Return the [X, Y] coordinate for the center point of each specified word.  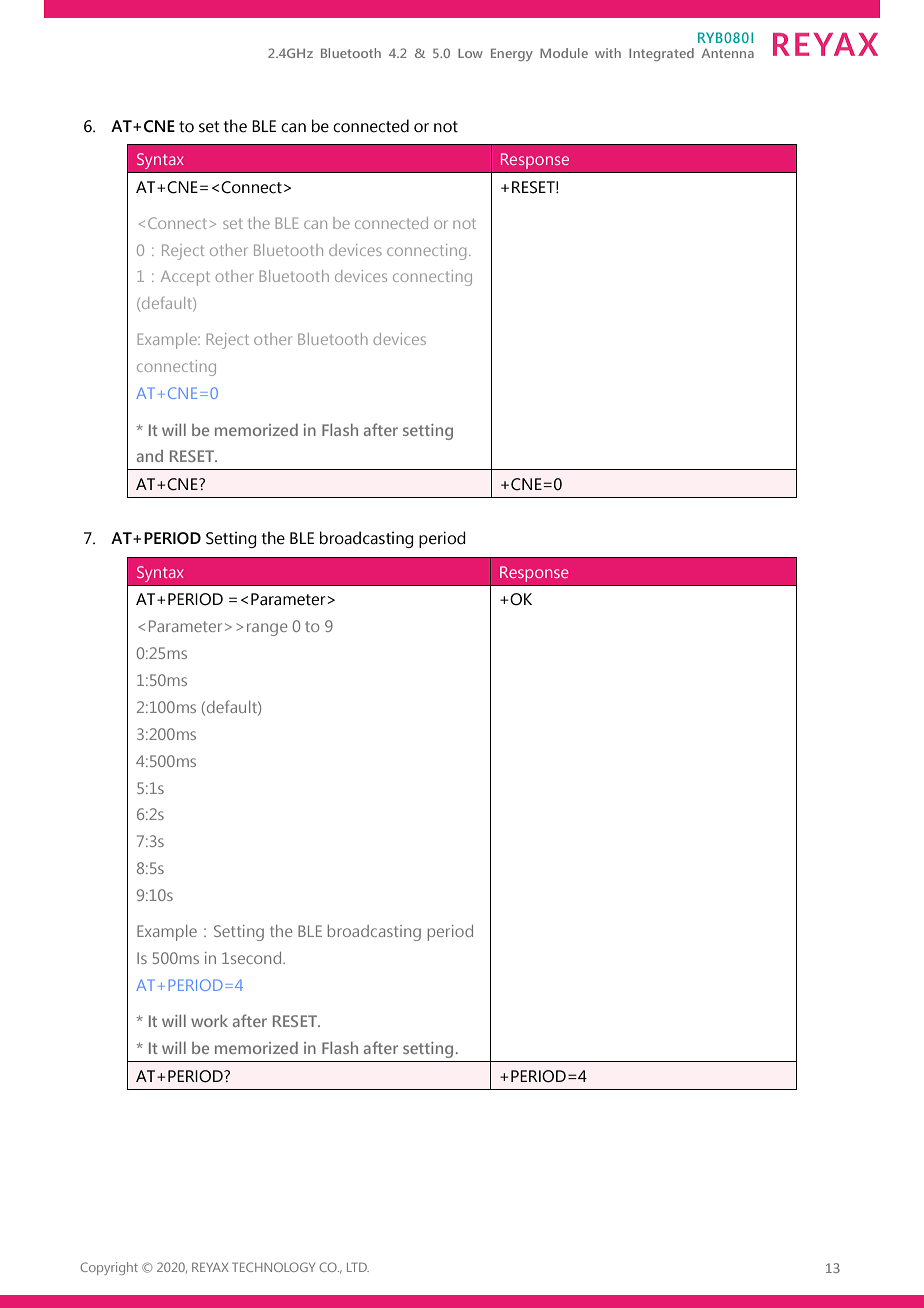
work [209, 1021]
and [150, 456]
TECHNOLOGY [273, 1267]
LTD [358, 1267]
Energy [512, 54]
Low [470, 53]
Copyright [109, 1268]
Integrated [661, 54]
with [608, 53]
